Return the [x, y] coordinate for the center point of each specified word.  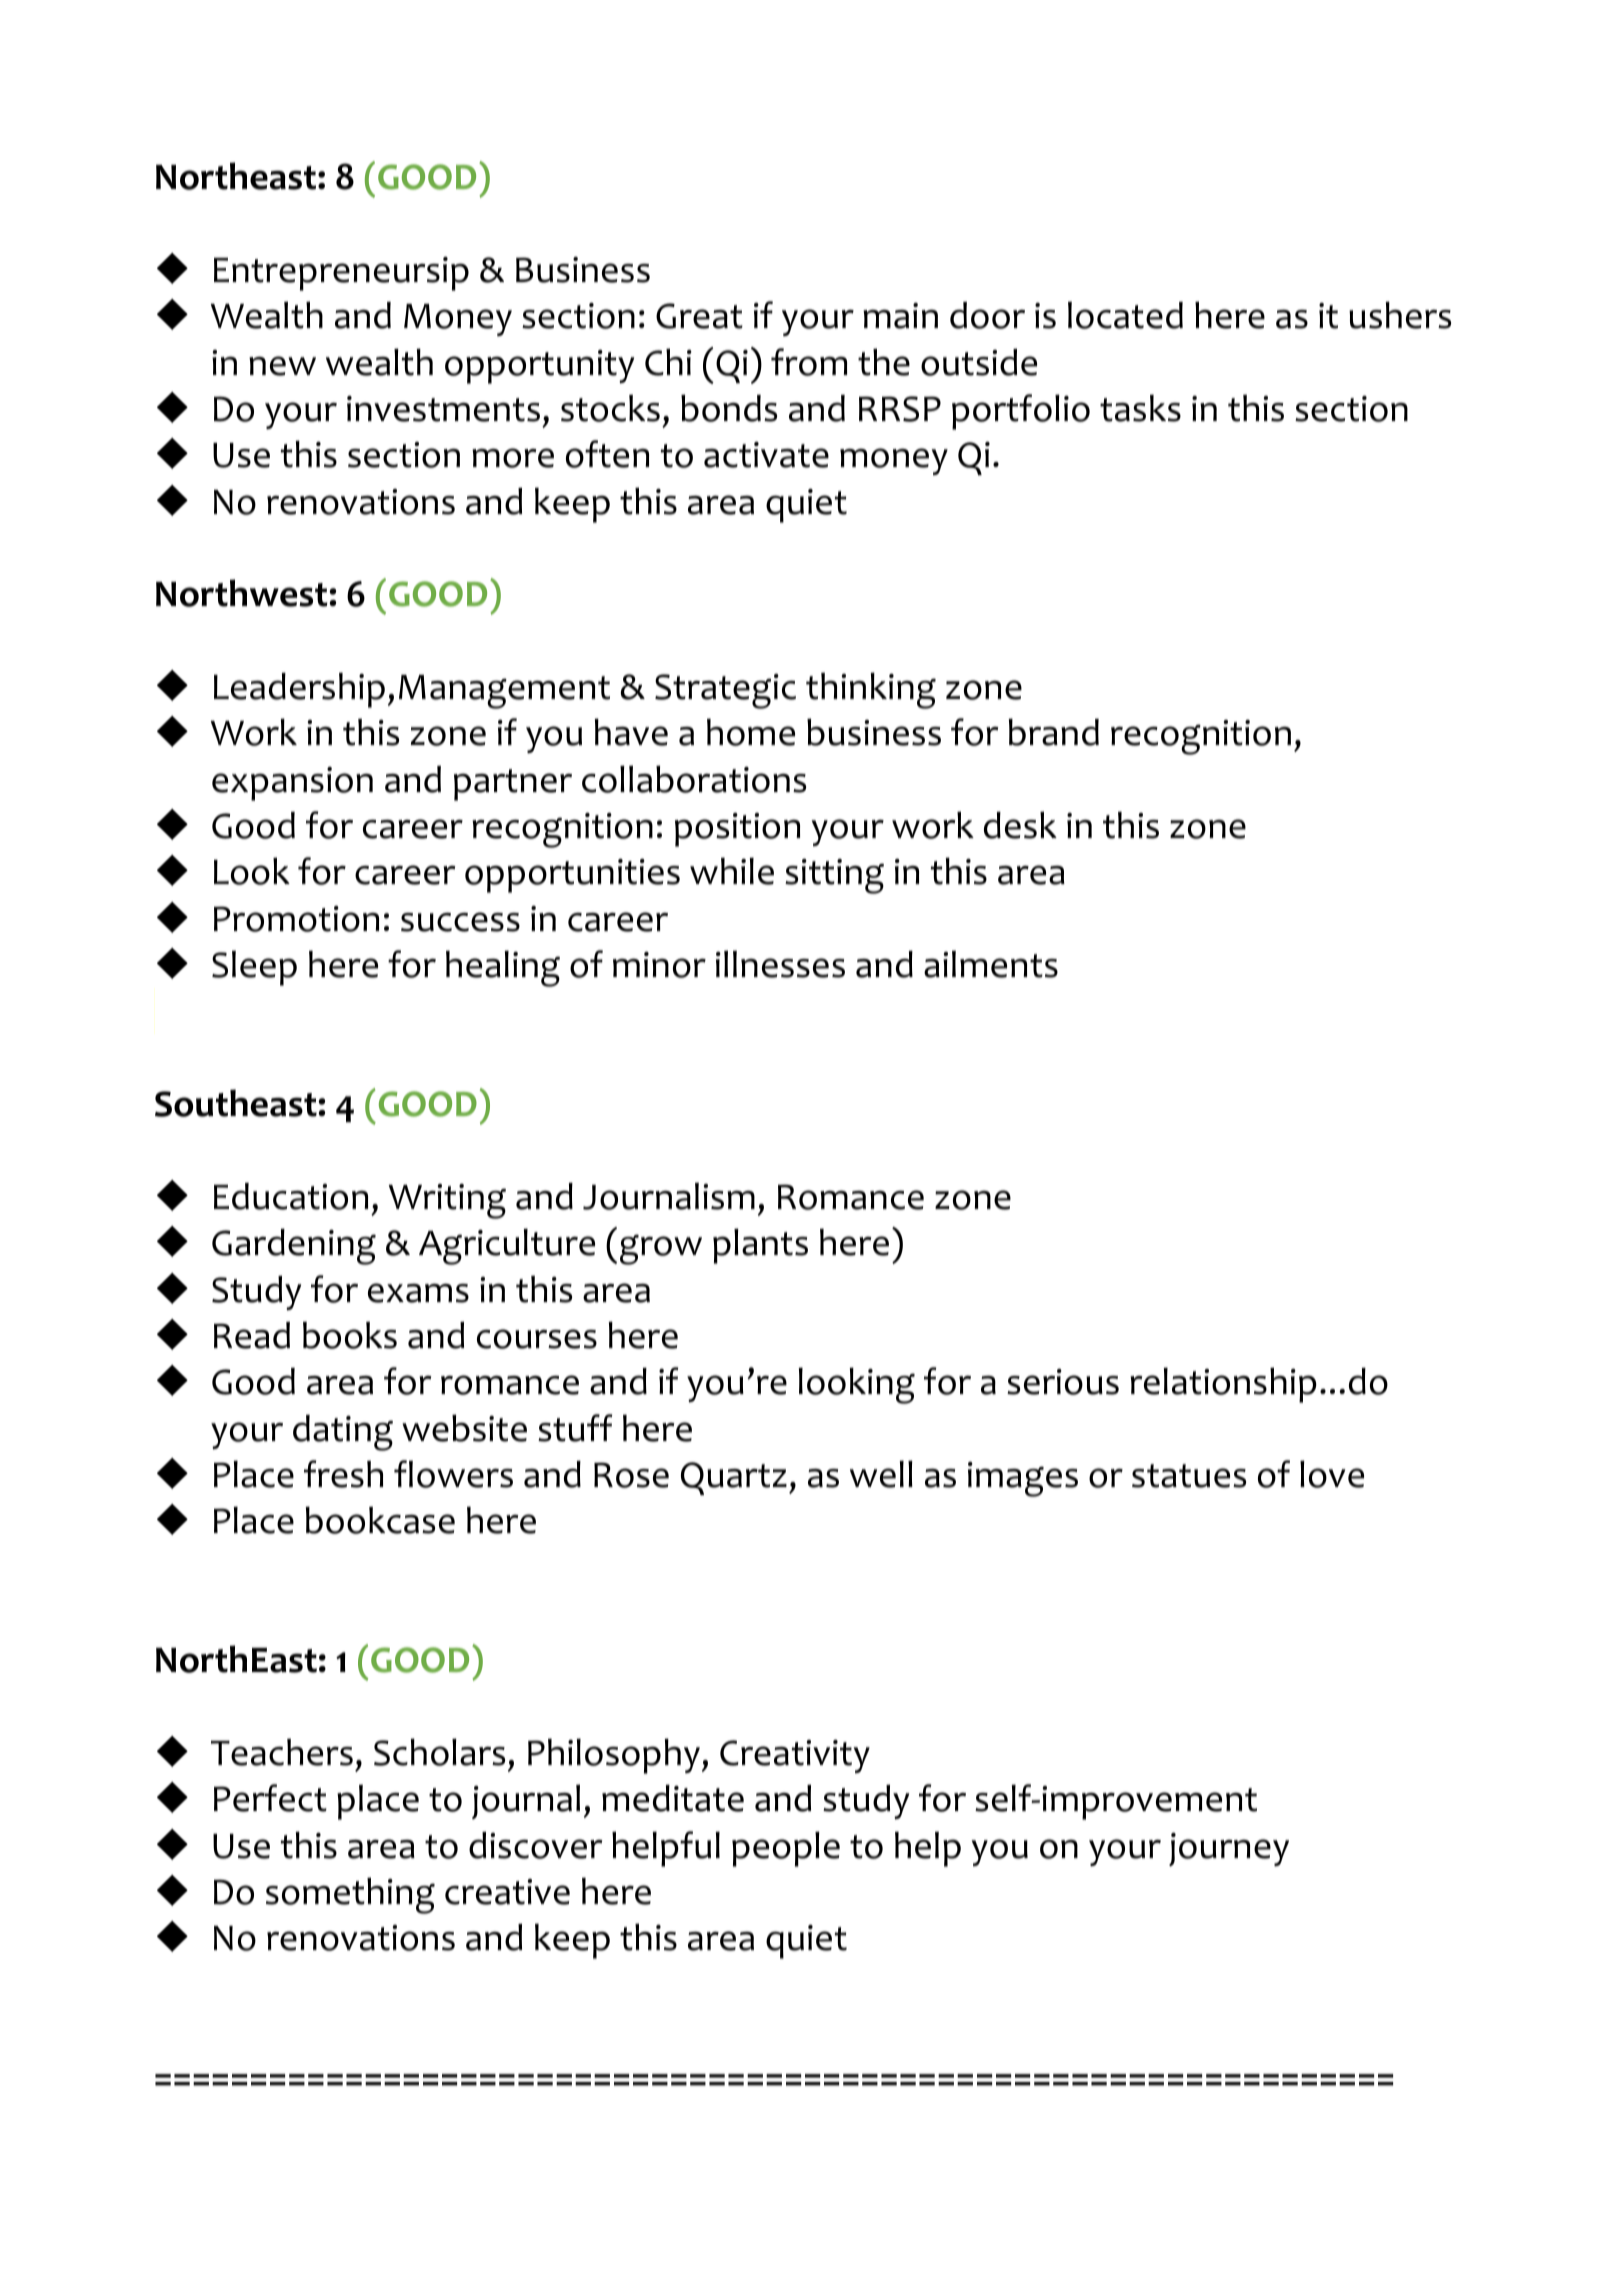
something [350, 1895]
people [786, 1849]
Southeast [237, 1103]
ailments [991, 964]
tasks [1140, 408]
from [809, 362]
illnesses [780, 964]
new [282, 366]
